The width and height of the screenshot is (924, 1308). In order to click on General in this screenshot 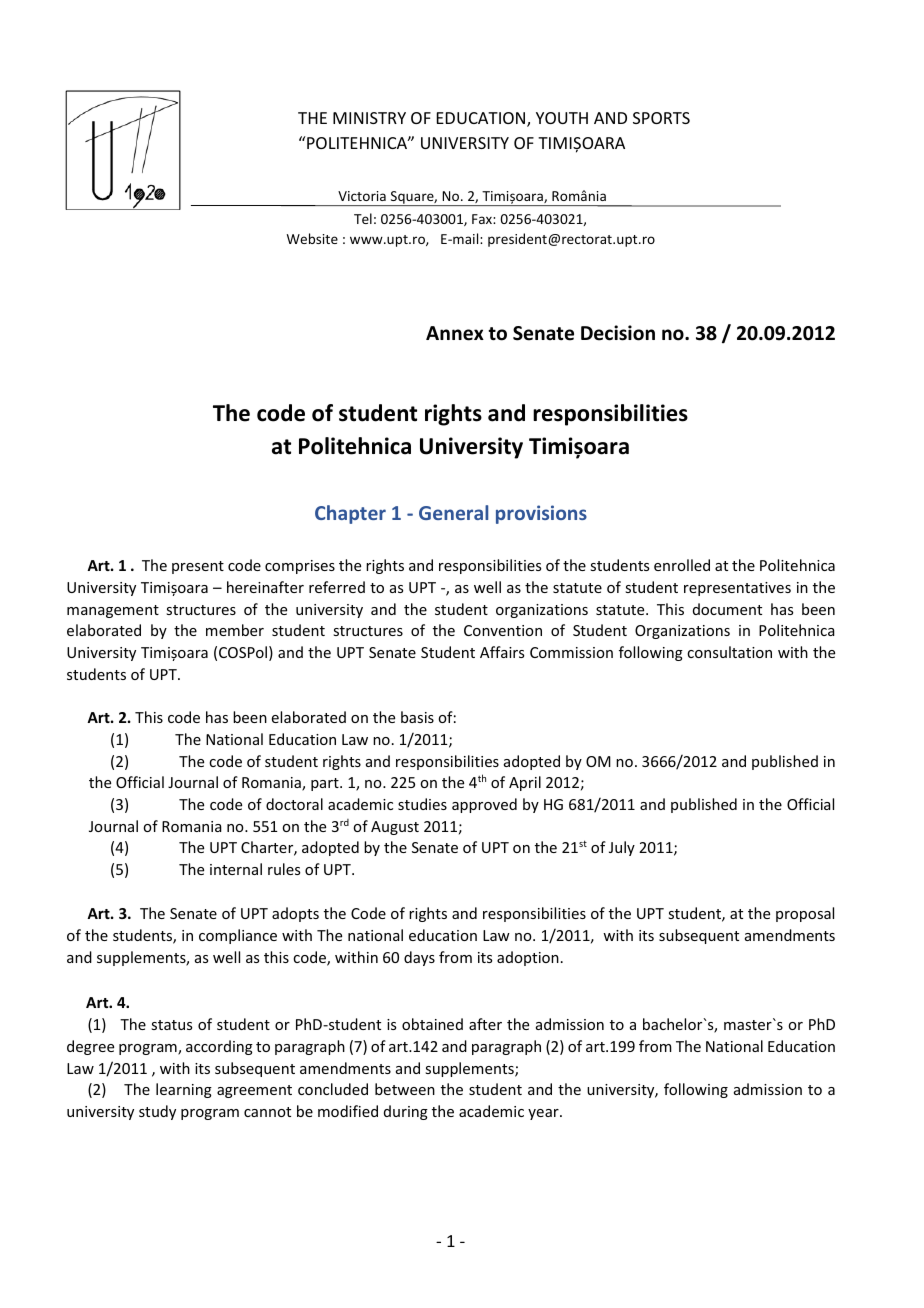, I will do `click(453, 512)`.
